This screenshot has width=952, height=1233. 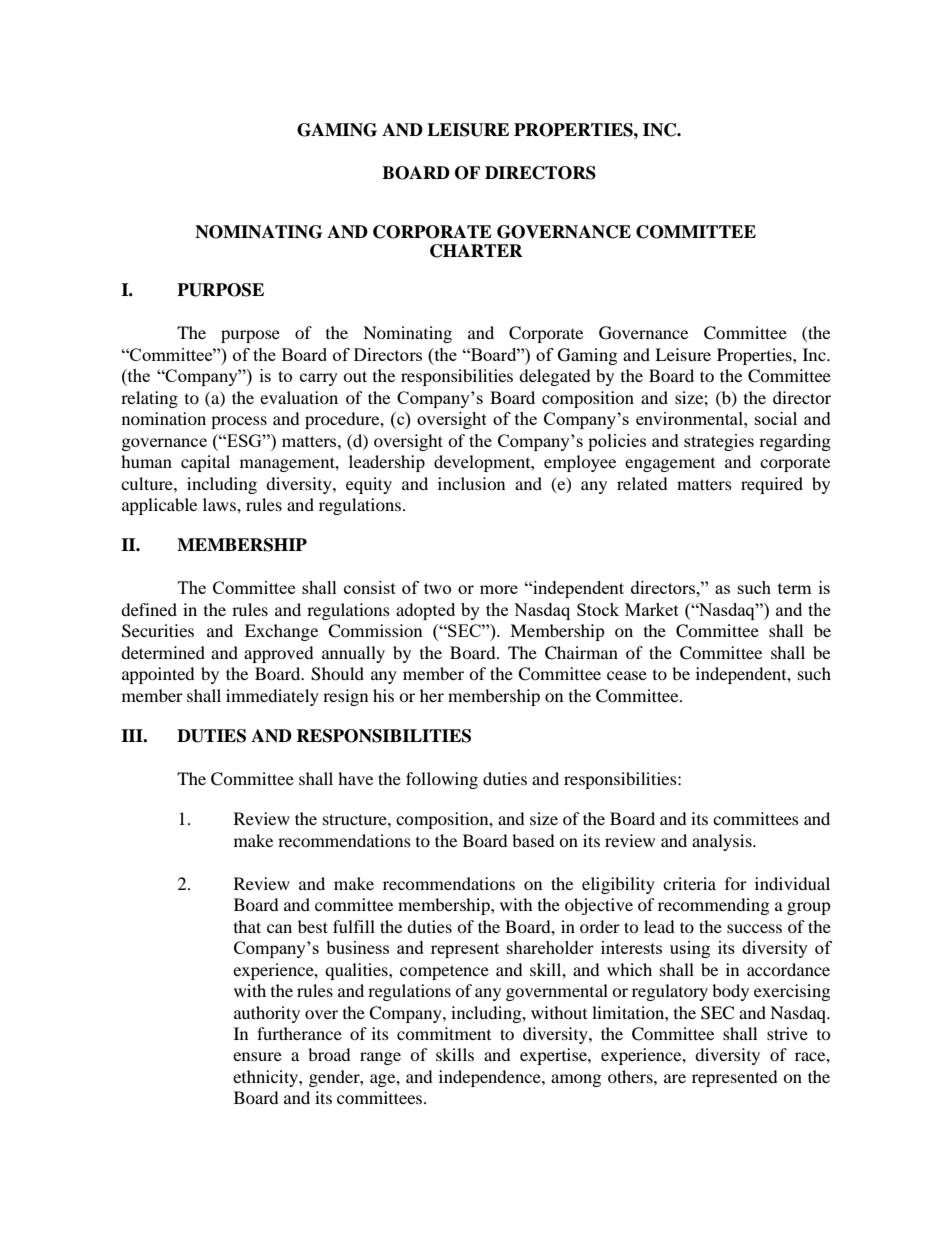 What do you see at coordinates (279, 654) in the screenshot?
I see `approved` at bounding box center [279, 654].
